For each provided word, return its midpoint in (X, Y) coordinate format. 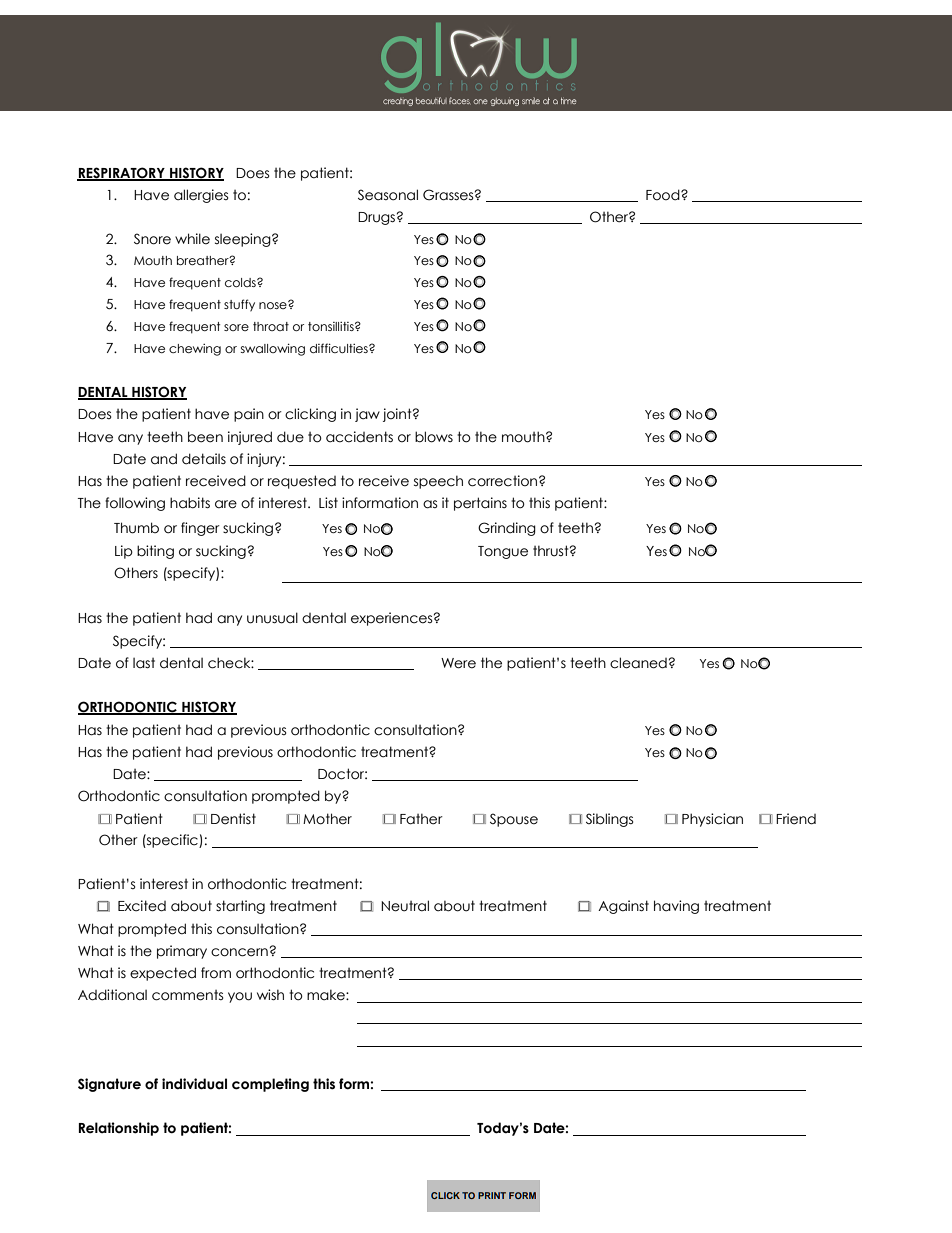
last (144, 663)
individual (194, 1084)
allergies (201, 196)
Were (458, 663)
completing (270, 1085)
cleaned (638, 663)
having (676, 907)
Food (664, 195)
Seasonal (388, 195)
